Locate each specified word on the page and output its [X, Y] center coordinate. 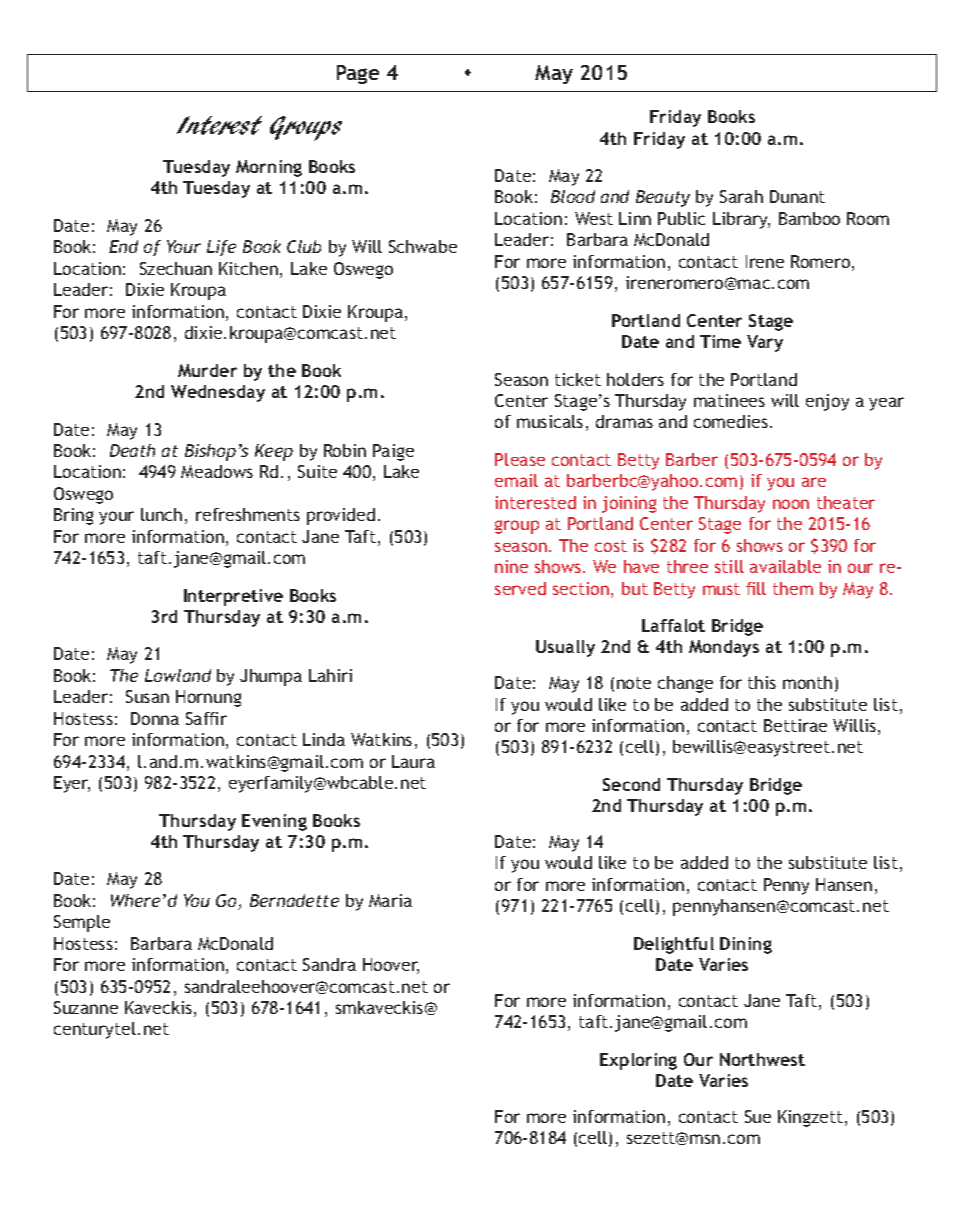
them [793, 588]
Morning [269, 168]
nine [511, 566]
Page [358, 74]
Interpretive [233, 597]
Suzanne [86, 1007]
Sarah [741, 196]
